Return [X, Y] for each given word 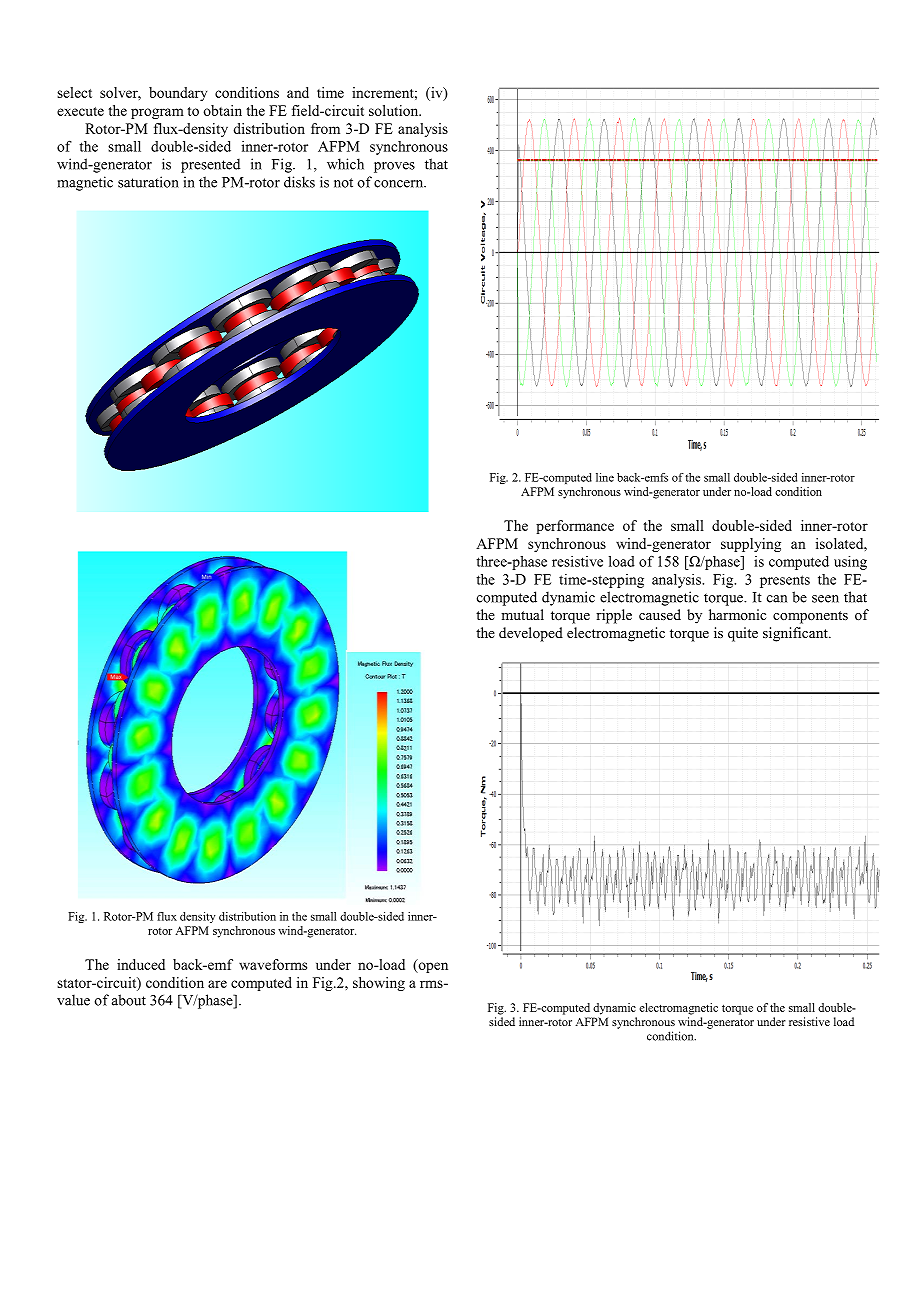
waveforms [273, 964]
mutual [522, 614]
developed [531, 634]
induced [141, 964]
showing [379, 984]
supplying [751, 545]
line [605, 477]
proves [394, 167]
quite [743, 634]
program [157, 113]
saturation [148, 182]
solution [395, 110]
